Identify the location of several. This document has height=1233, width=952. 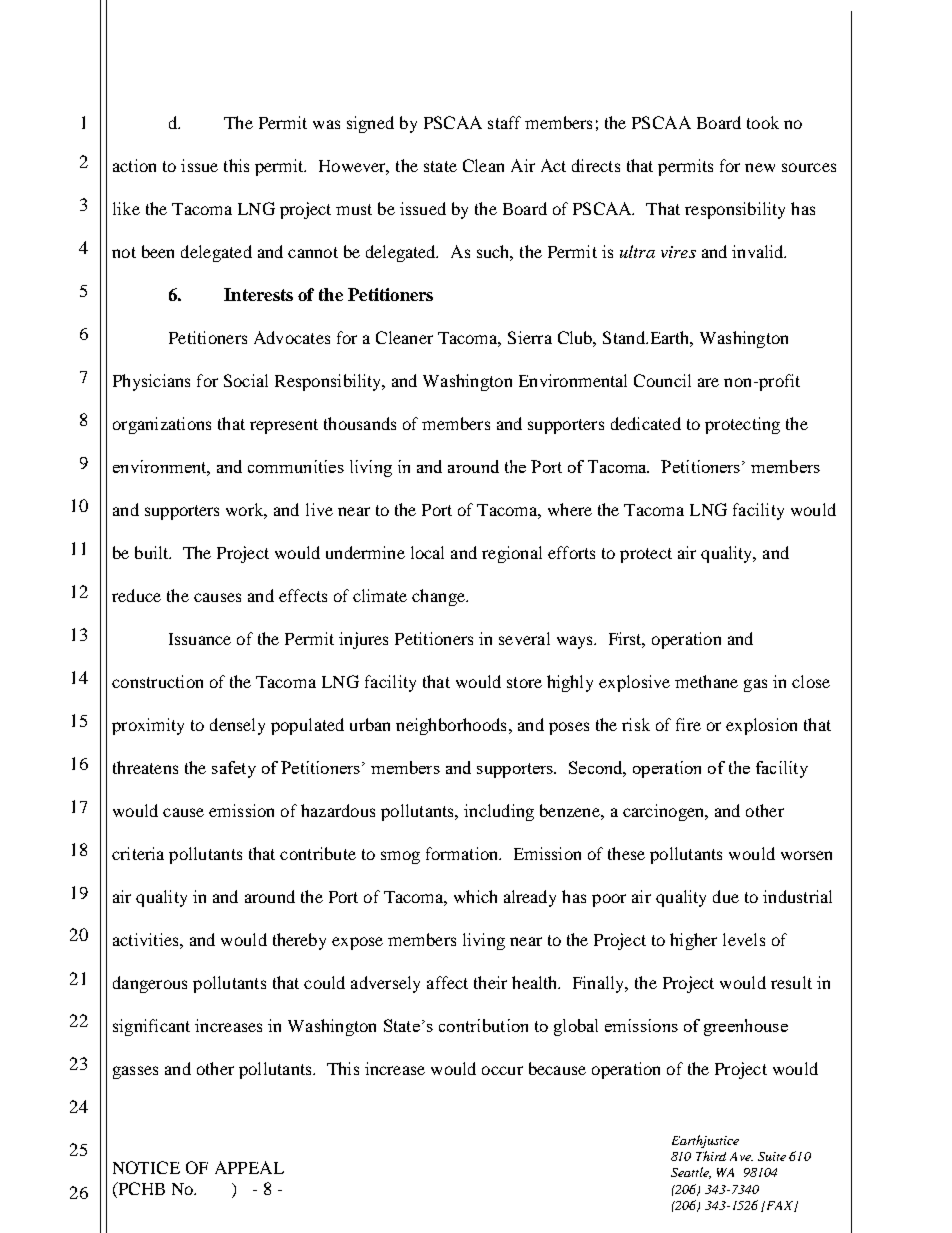
(524, 638).
